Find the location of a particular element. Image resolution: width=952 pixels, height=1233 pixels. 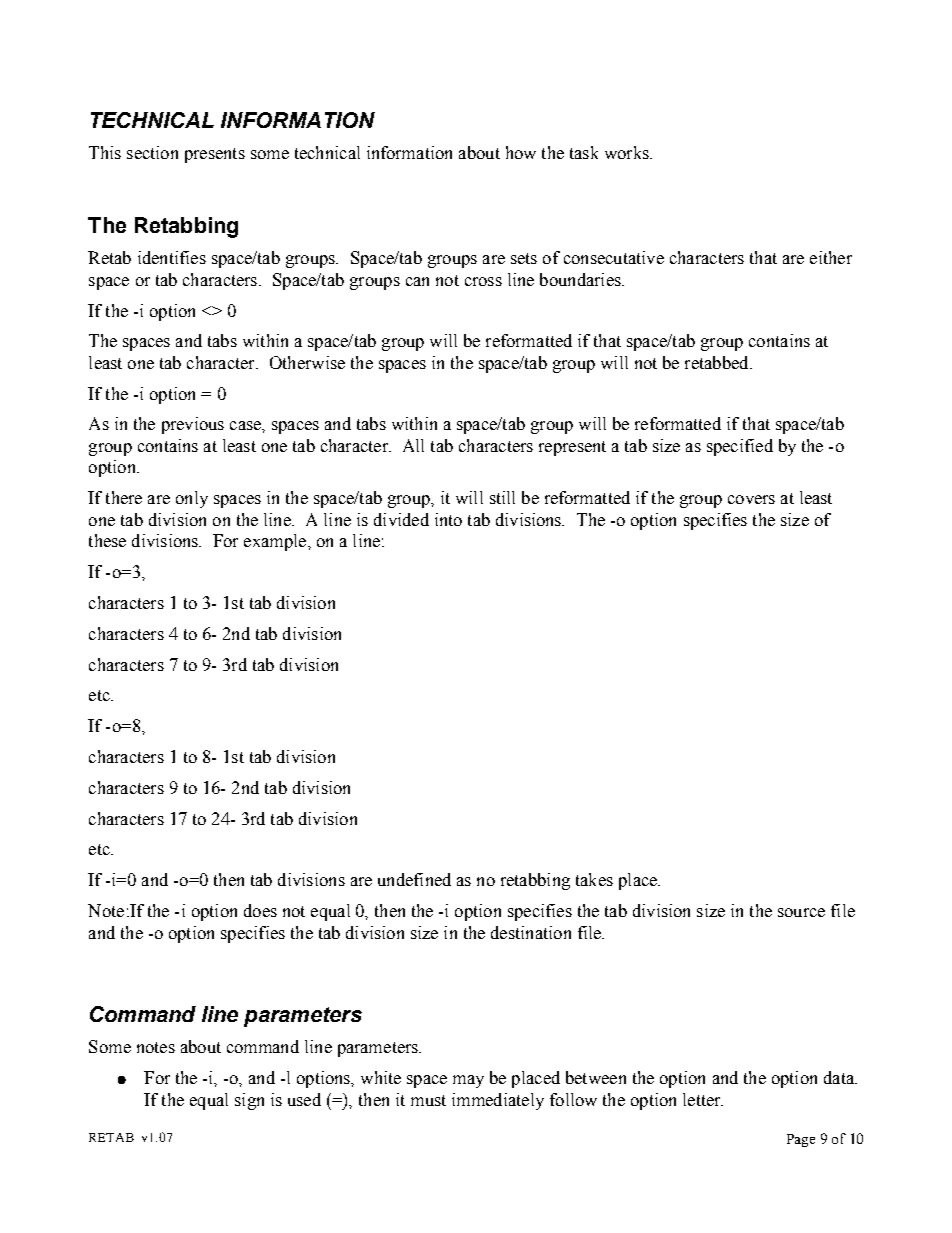

works is located at coordinates (628, 152).
